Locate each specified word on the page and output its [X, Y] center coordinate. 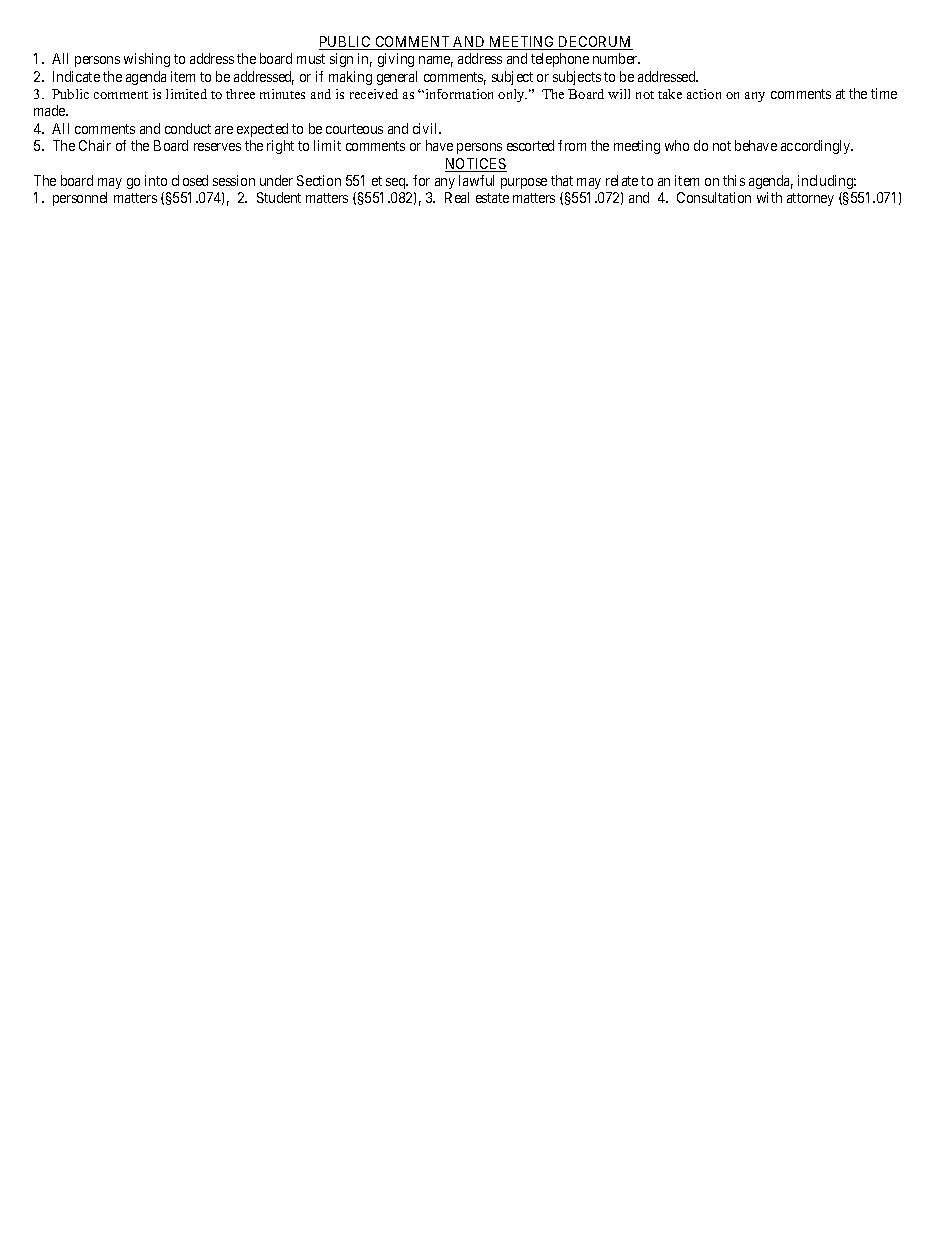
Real [457, 197]
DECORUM [595, 43]
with [769, 197]
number [616, 58]
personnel [80, 199]
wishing [147, 60]
